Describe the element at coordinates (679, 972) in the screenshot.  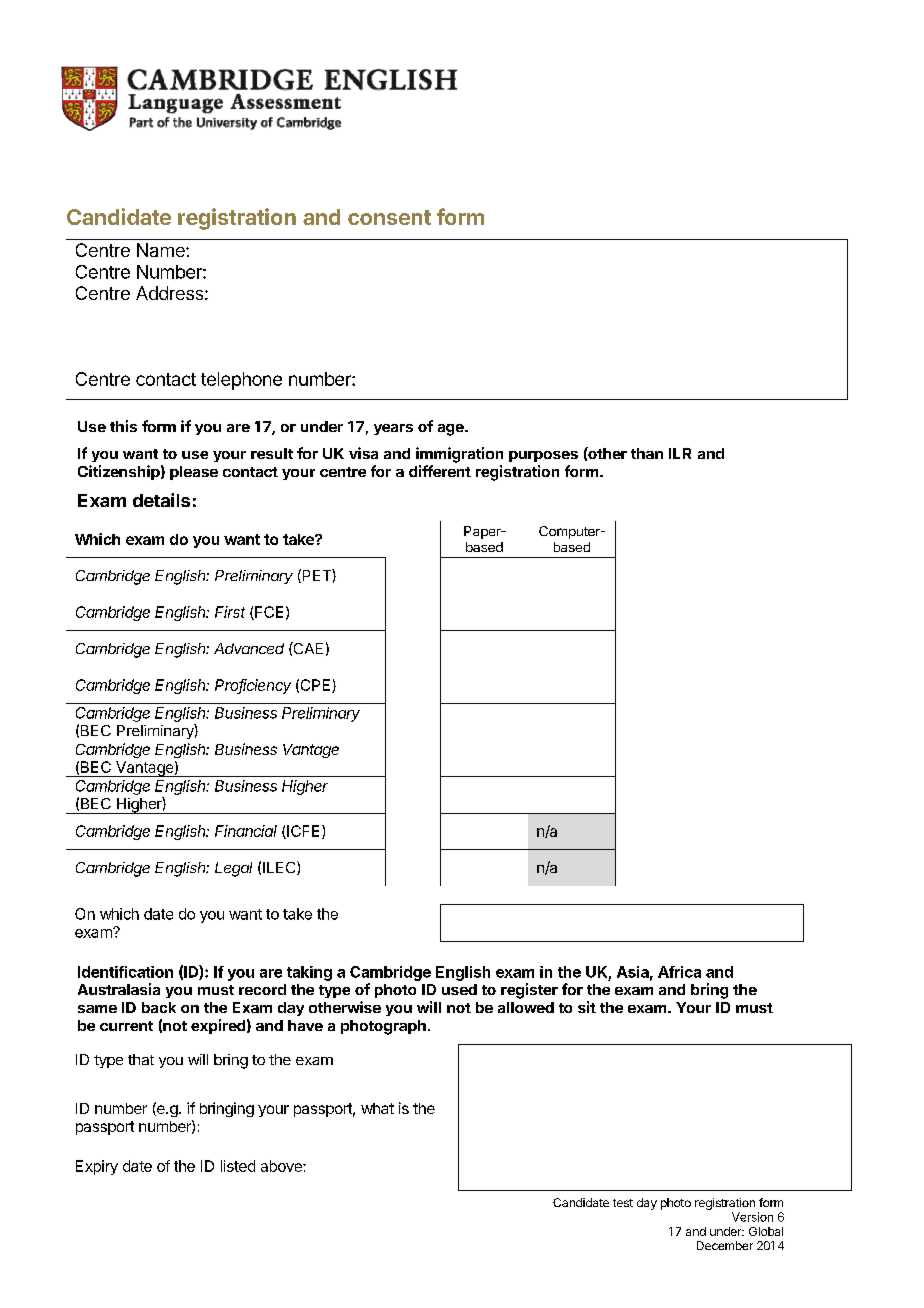
I see `Africa` at that location.
